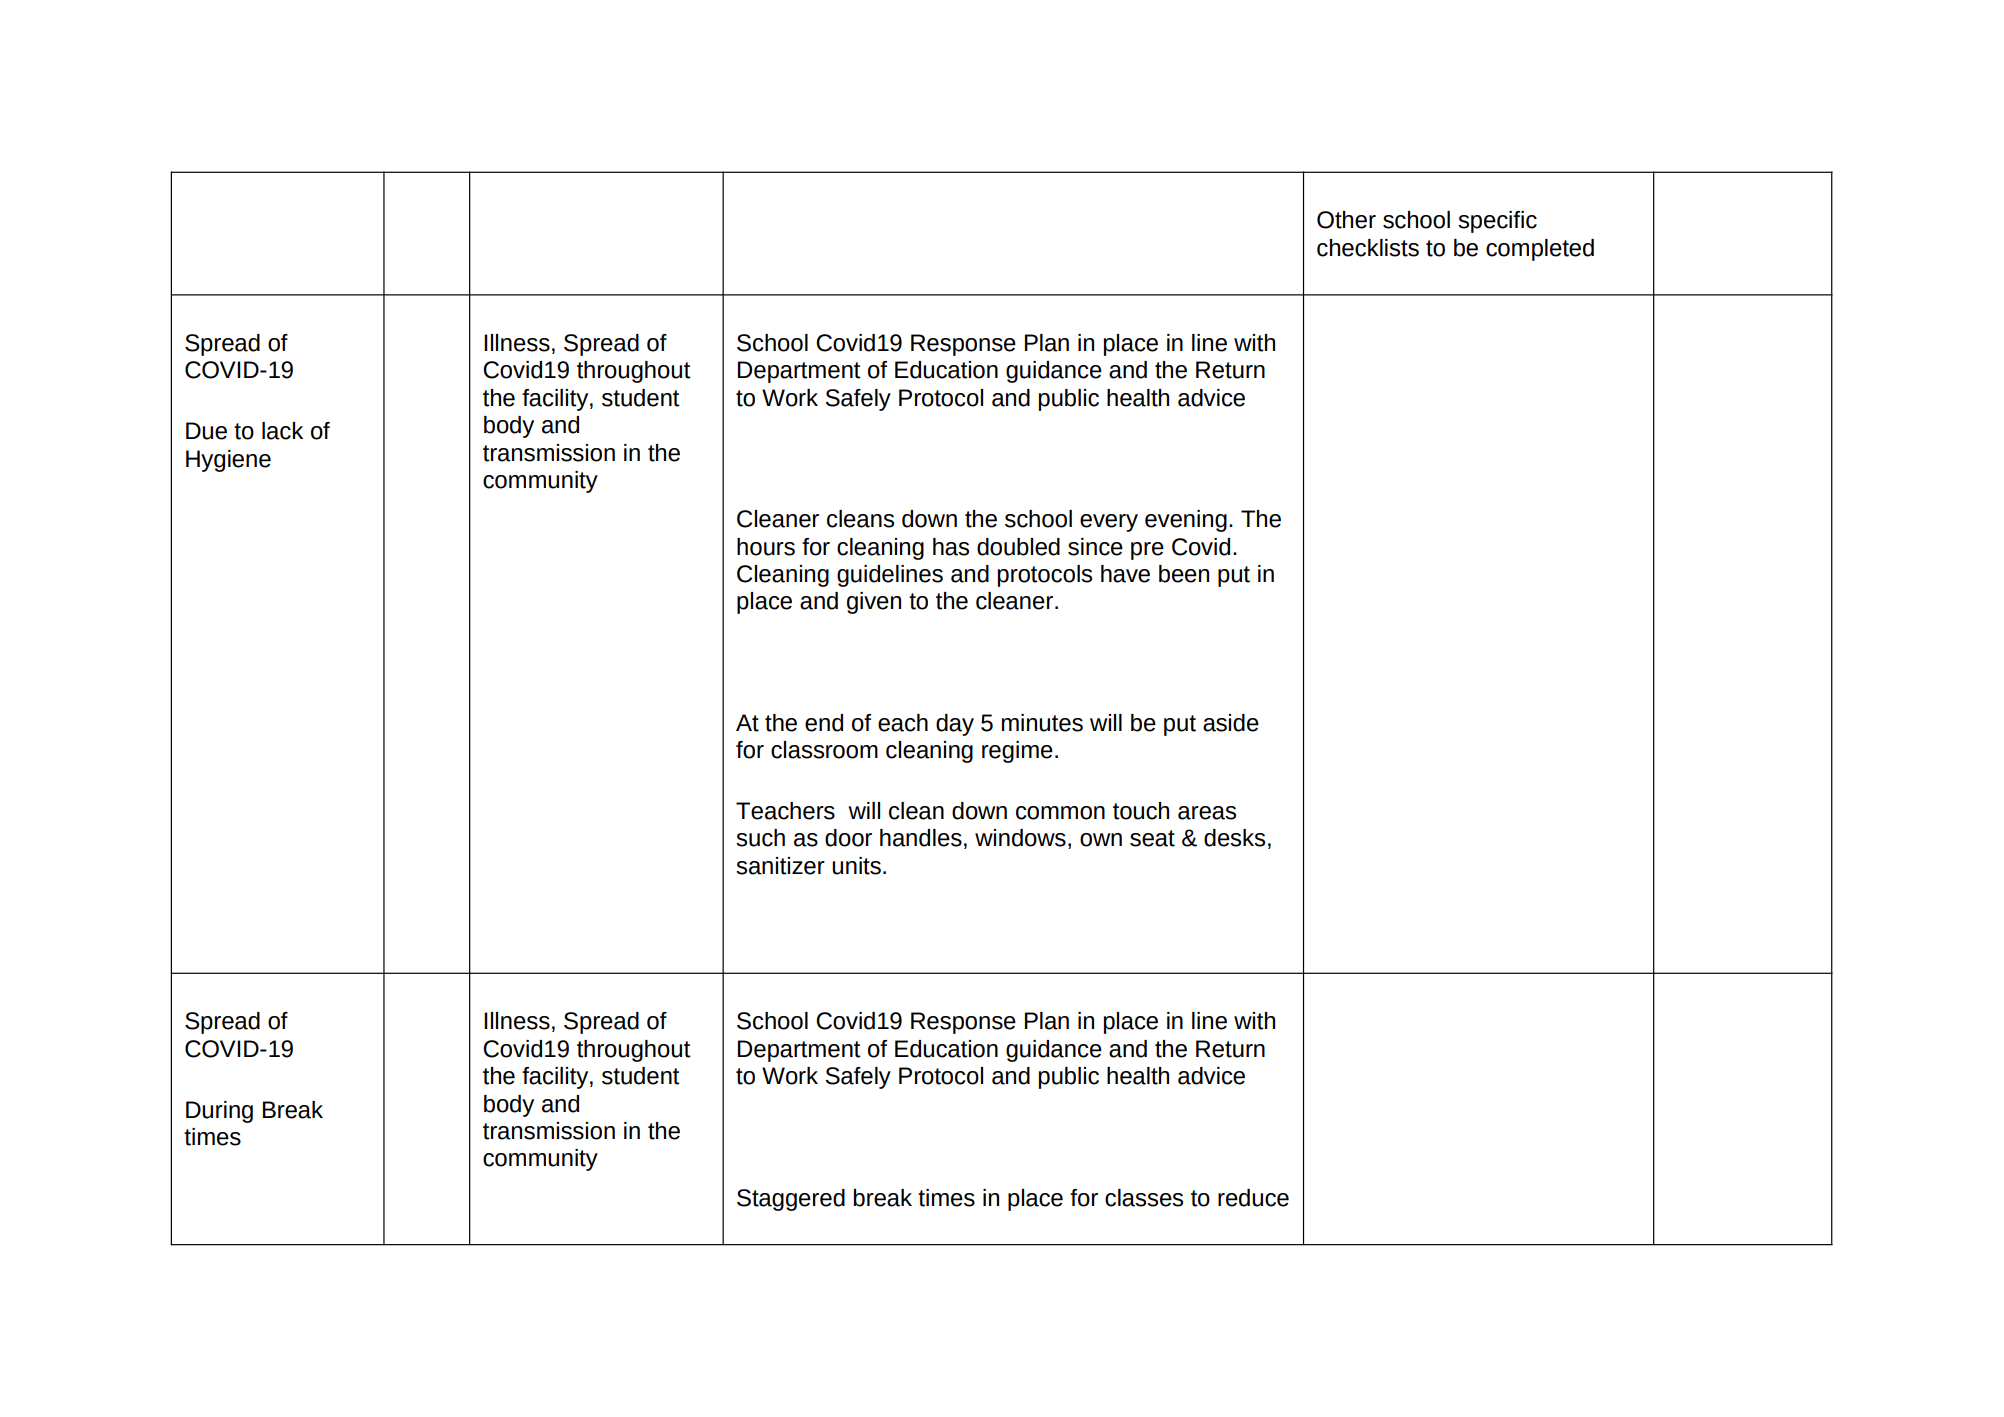 This image has width=2004, height=1417. I want to click on During, so click(219, 1112).
